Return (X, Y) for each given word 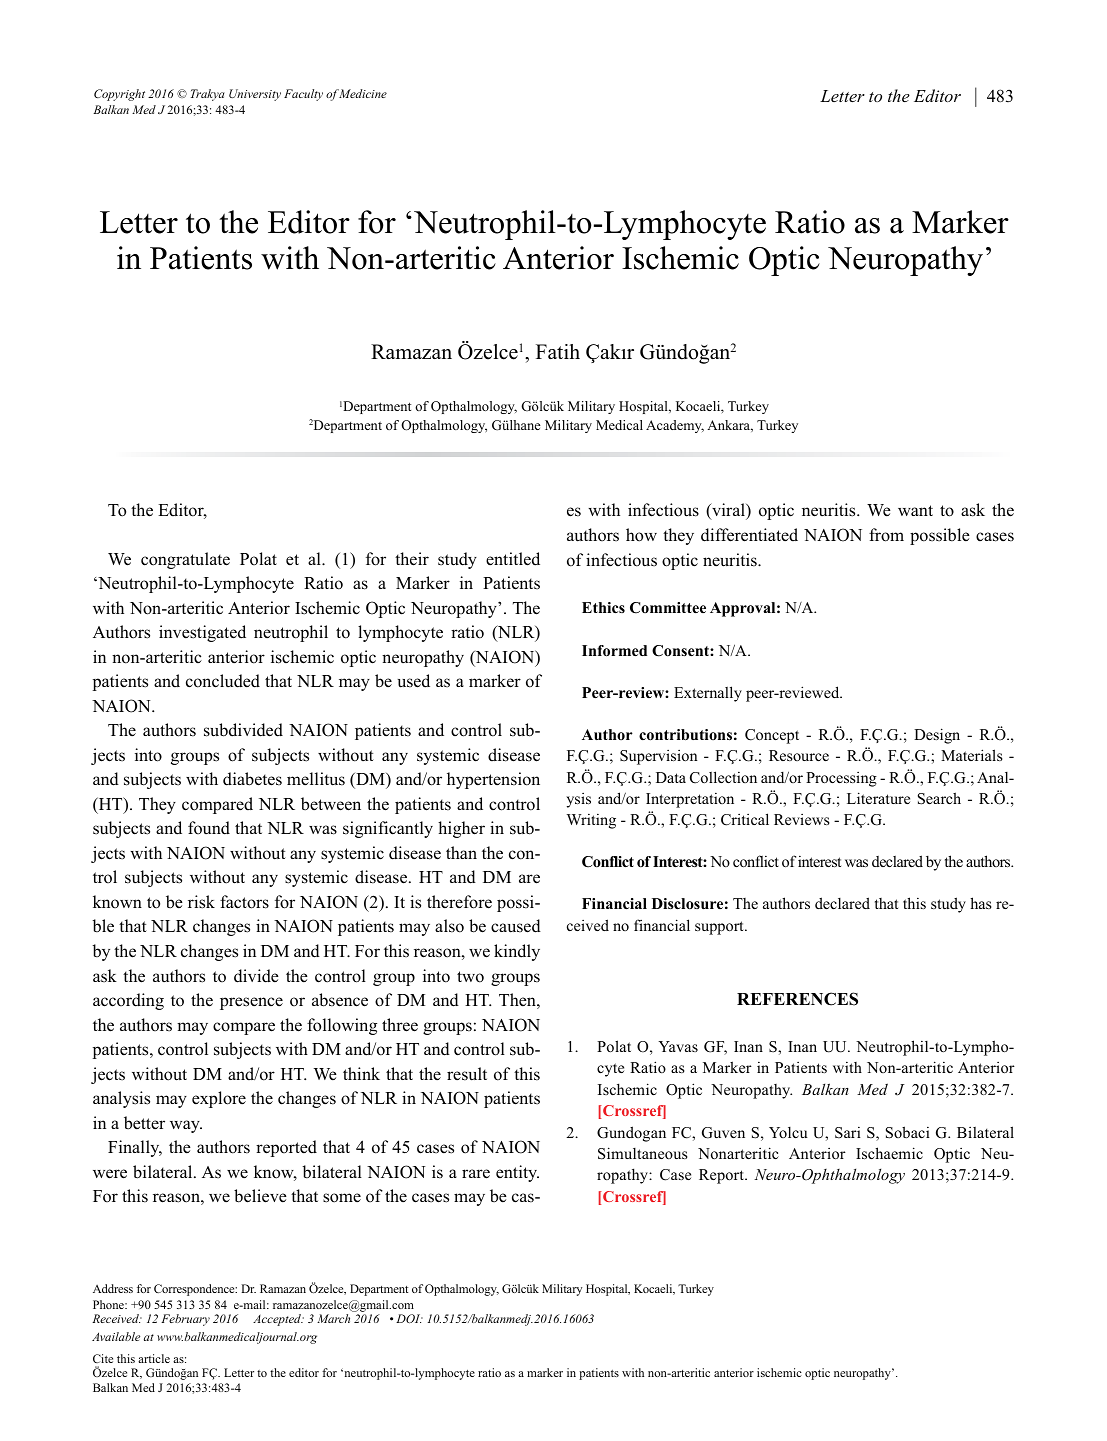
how (641, 535)
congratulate (185, 560)
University (255, 95)
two (470, 977)
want (915, 510)
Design (937, 736)
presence (251, 1003)
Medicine (362, 93)
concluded (223, 681)
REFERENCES (797, 999)
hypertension (493, 780)
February (185, 1320)
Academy (675, 426)
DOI (409, 1318)
